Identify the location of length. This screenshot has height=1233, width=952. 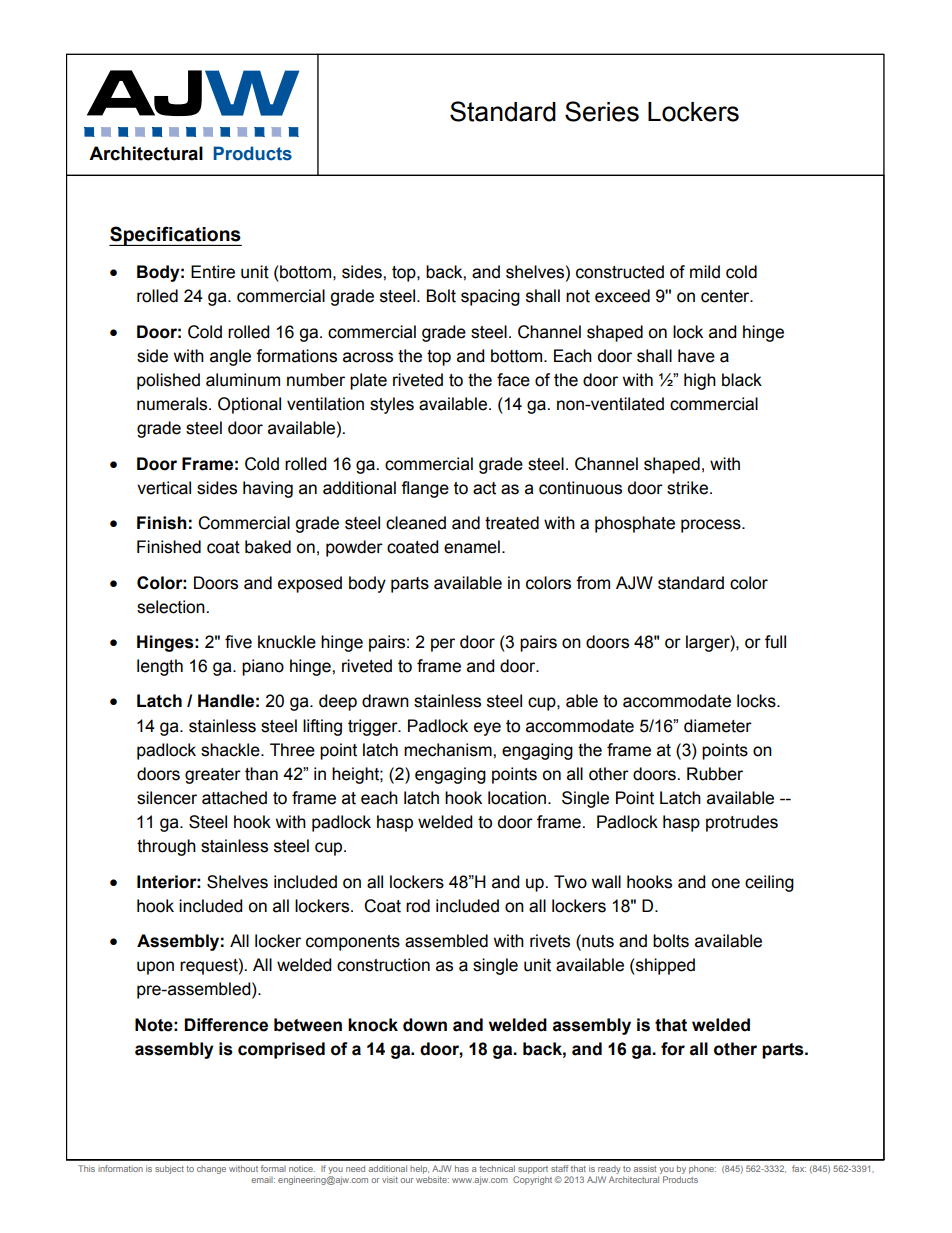
(160, 667).
